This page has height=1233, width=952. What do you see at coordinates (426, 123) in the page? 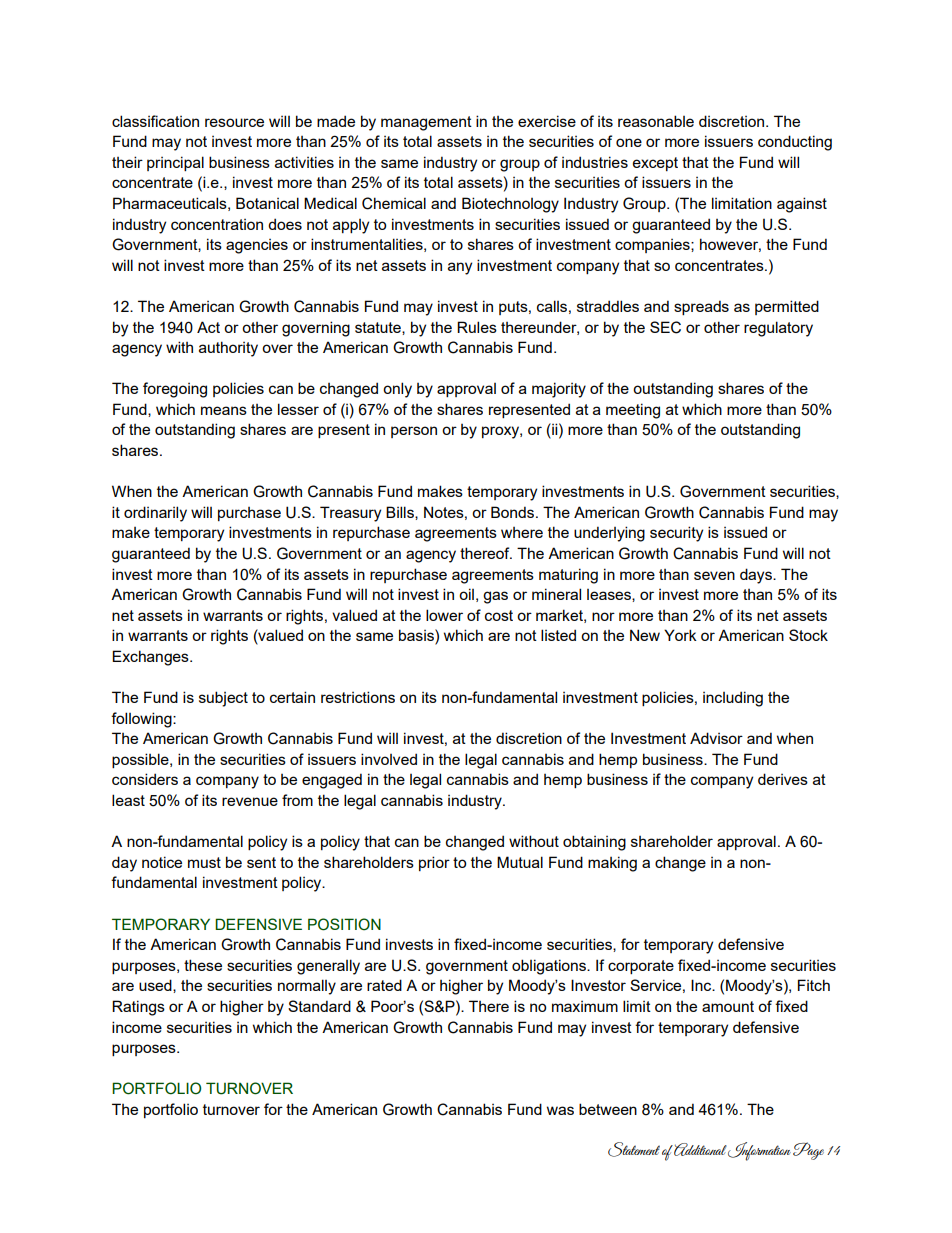
I see `management` at bounding box center [426, 123].
